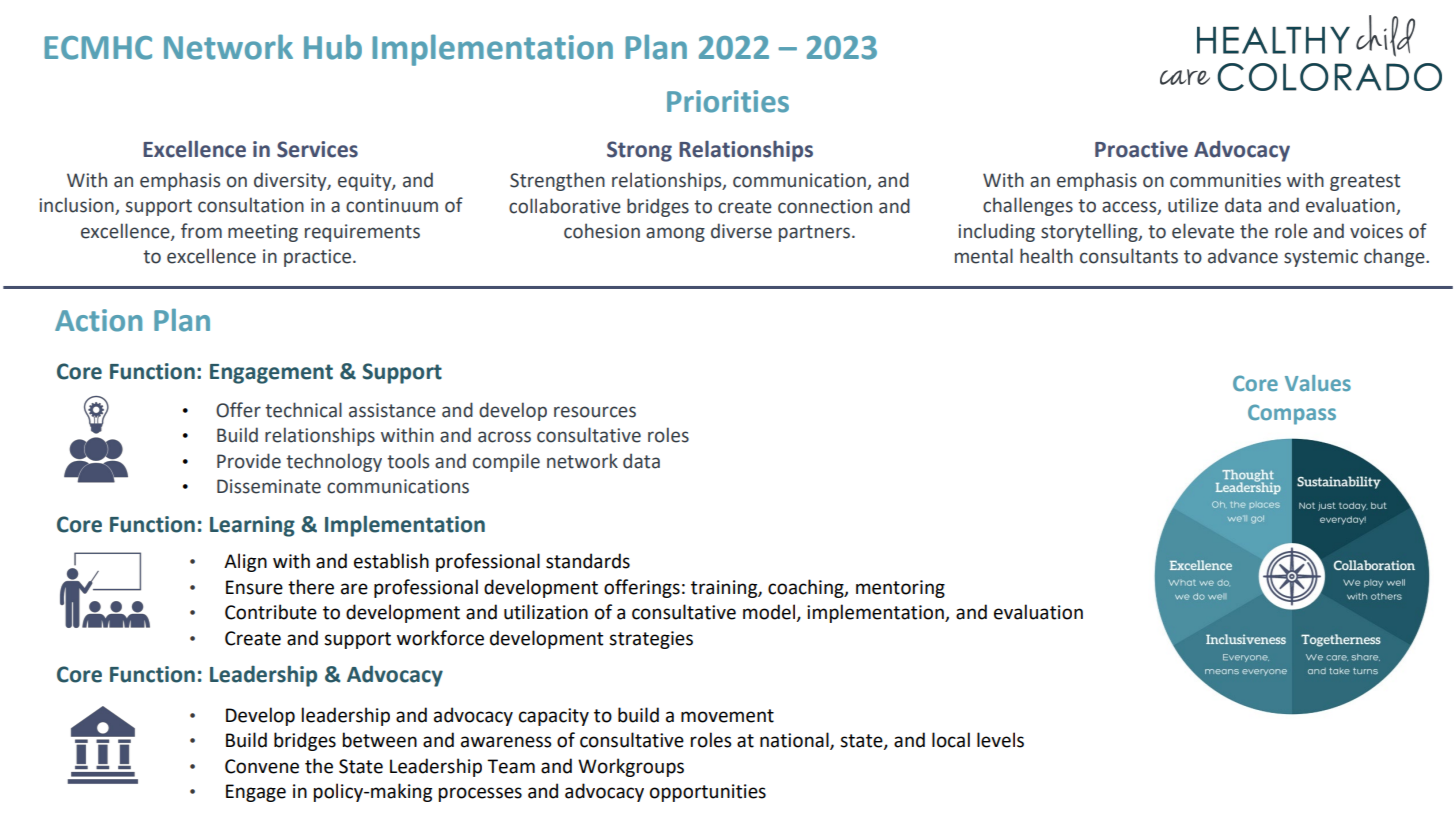 The width and height of the screenshot is (1456, 819). Describe the element at coordinates (262, 766) in the screenshot. I see `Convene` at that location.
